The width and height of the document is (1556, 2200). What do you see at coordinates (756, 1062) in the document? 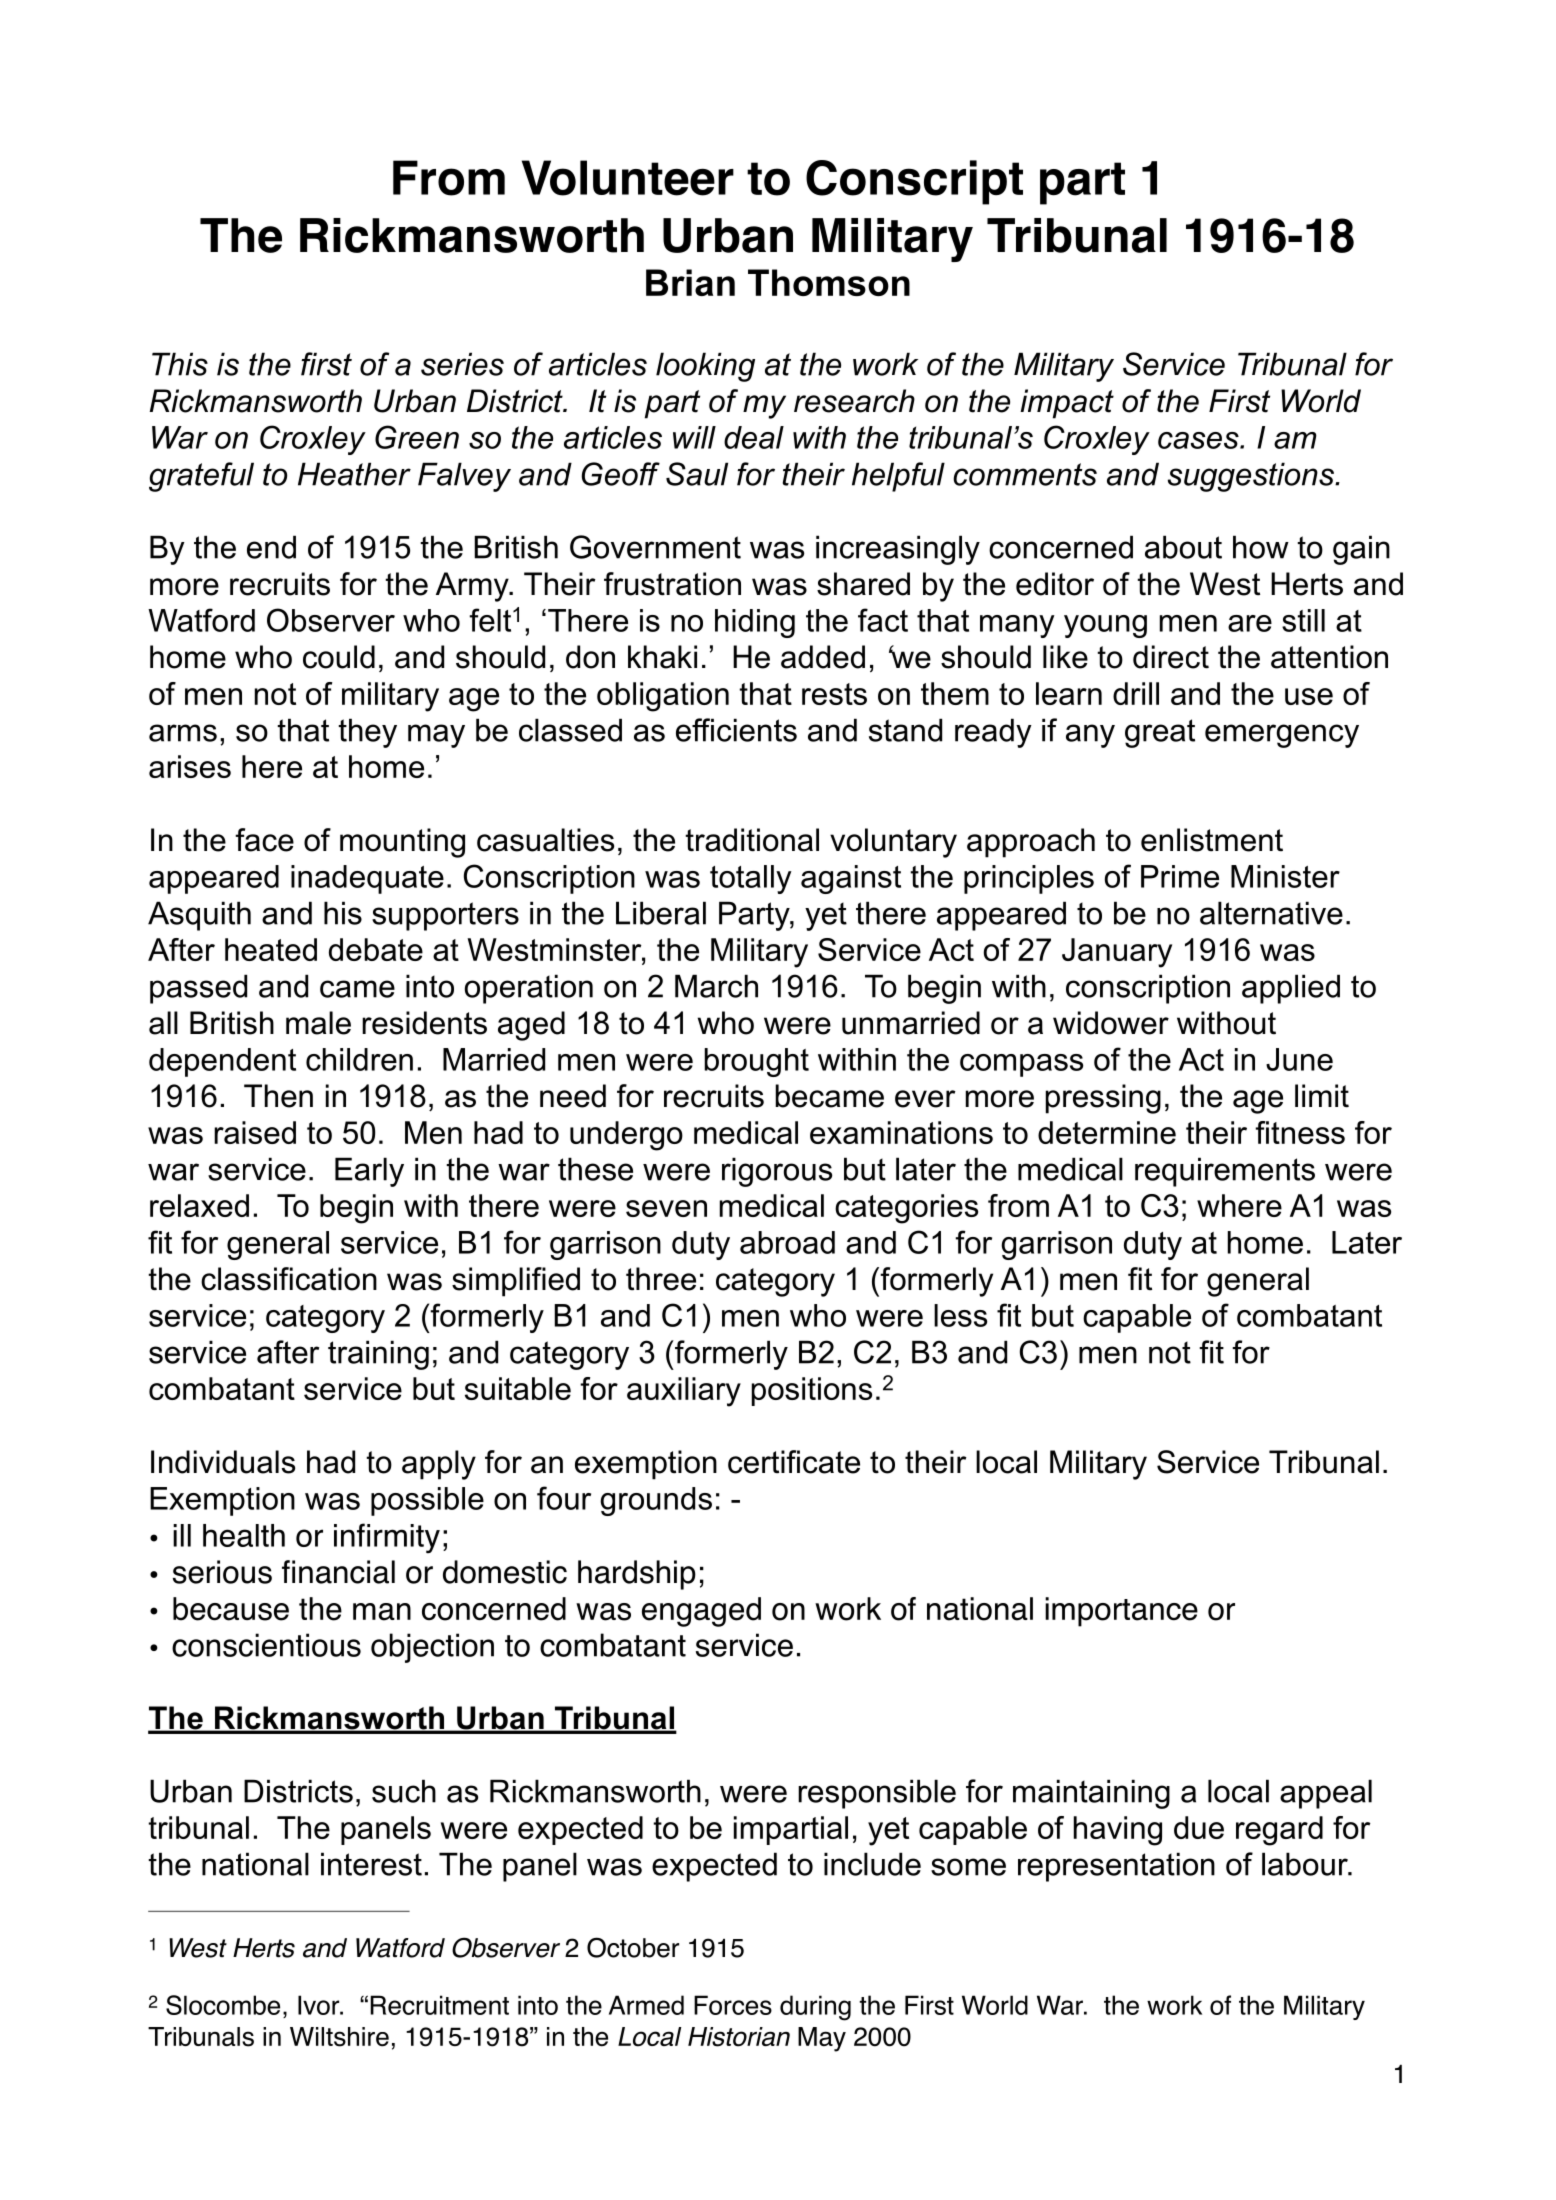
I see `brought` at bounding box center [756, 1062].
